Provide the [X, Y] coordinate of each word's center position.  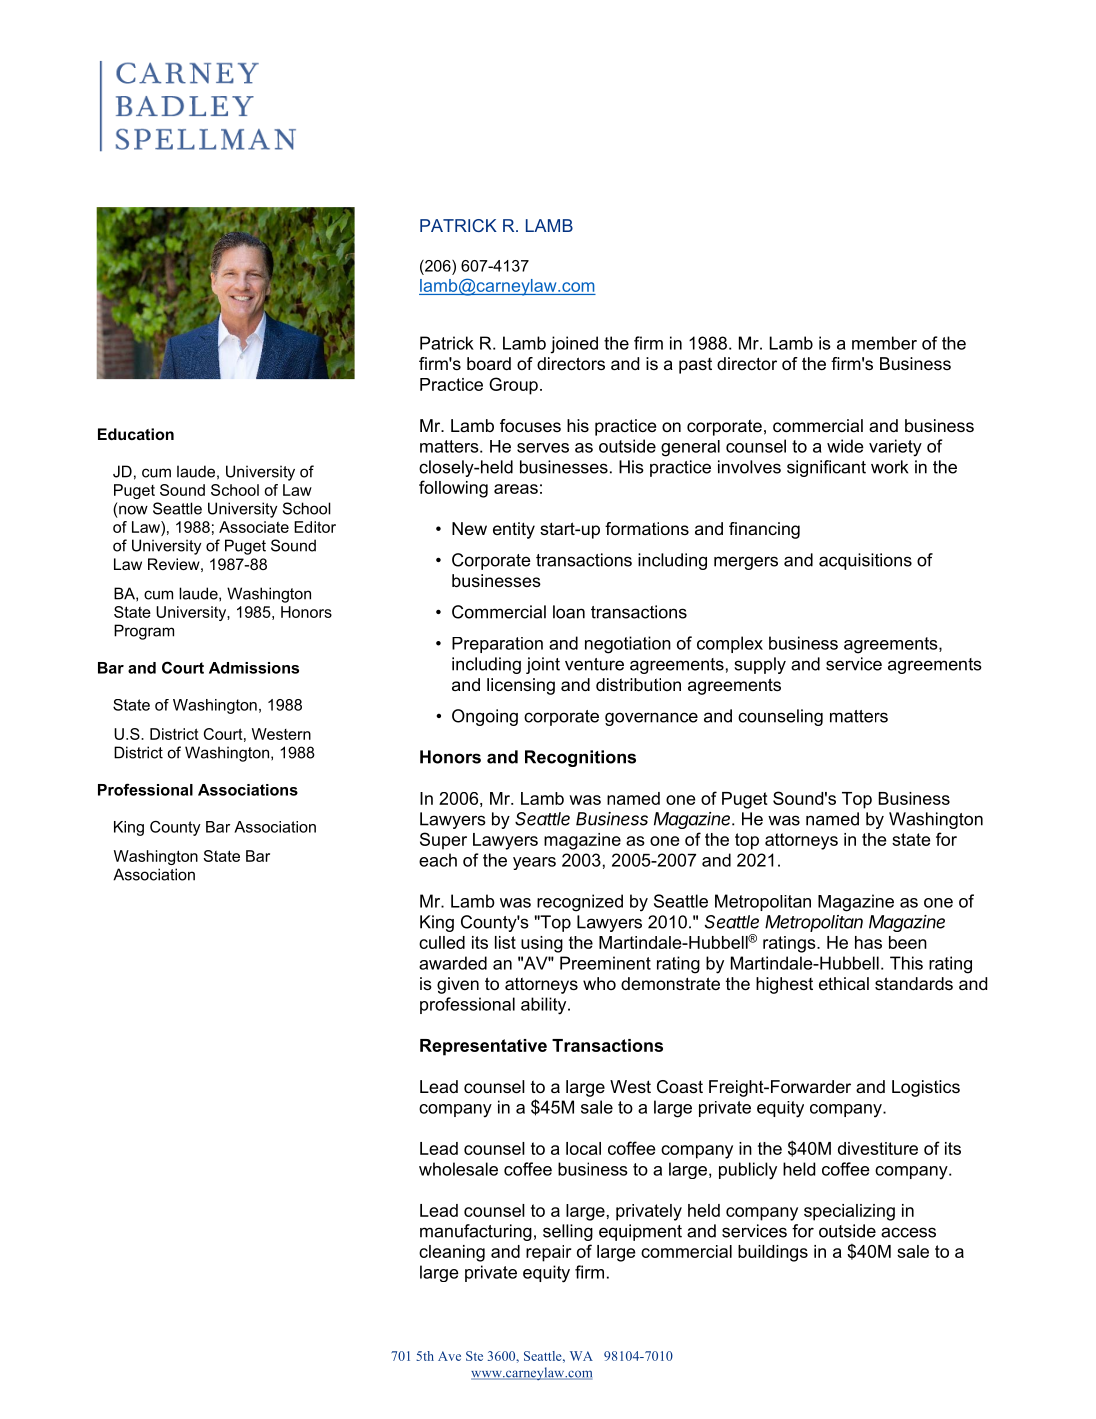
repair [548, 1253]
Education [136, 434]
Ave [449, 1356]
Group [513, 386]
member [884, 343]
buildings [773, 1253]
